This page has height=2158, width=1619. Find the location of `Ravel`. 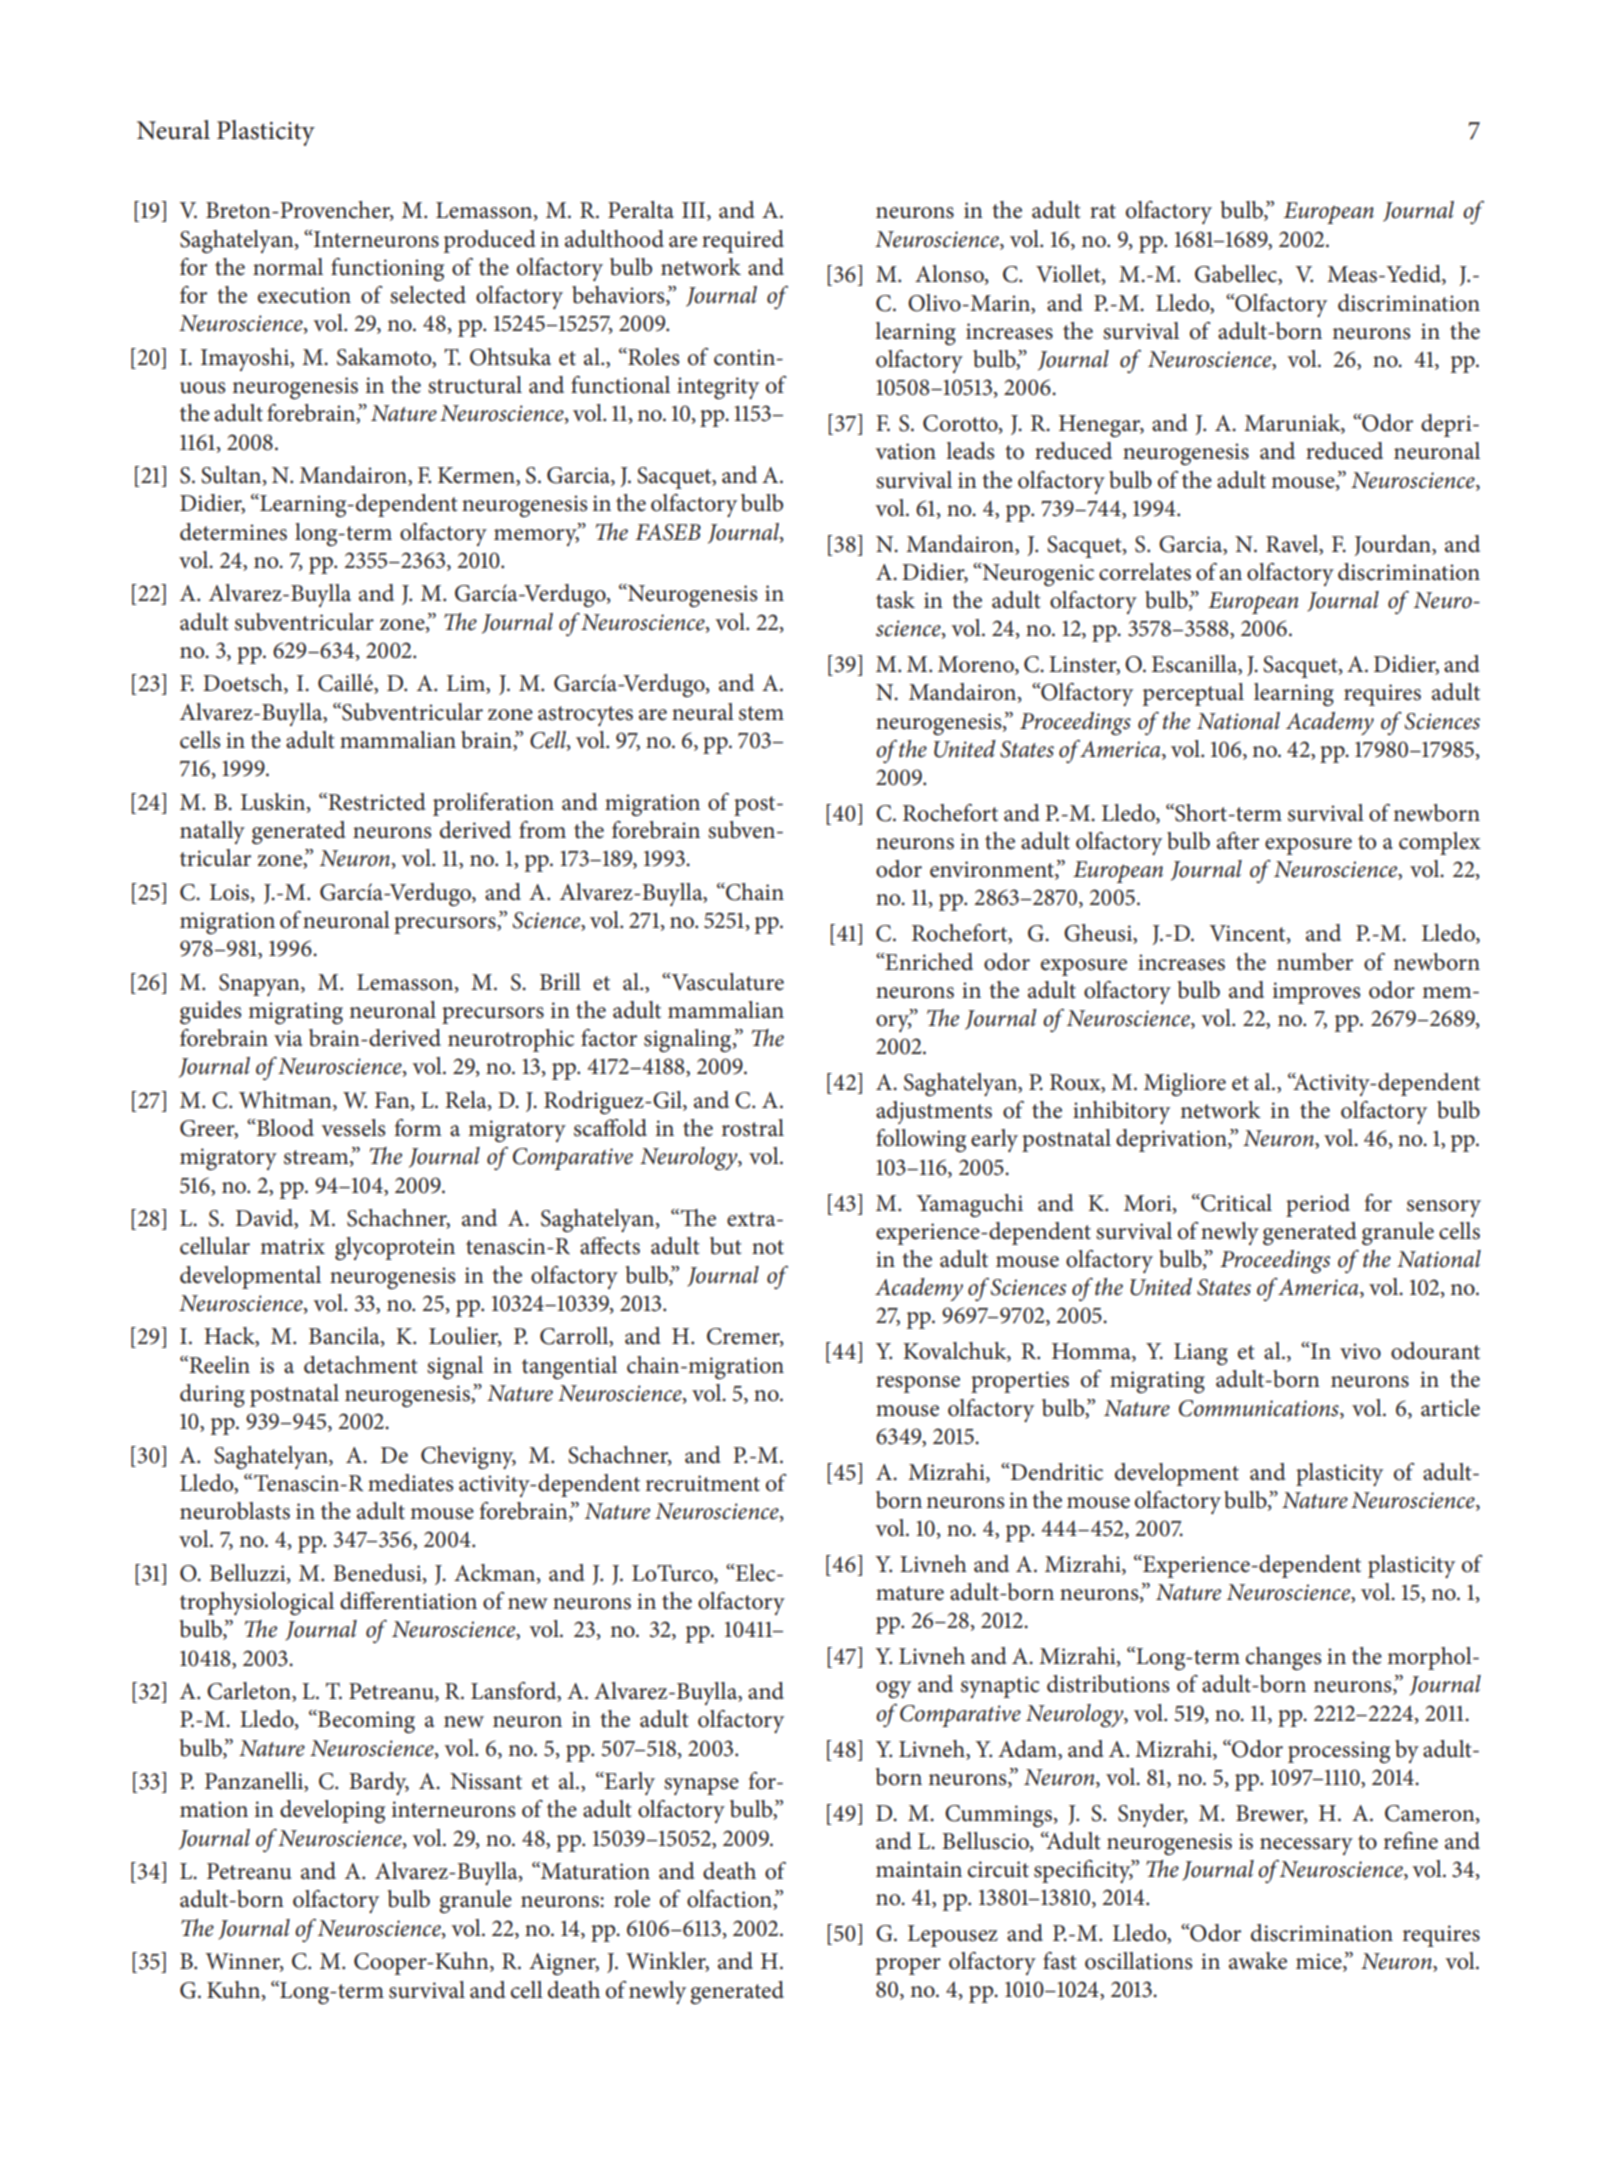

Ravel is located at coordinates (1293, 544).
